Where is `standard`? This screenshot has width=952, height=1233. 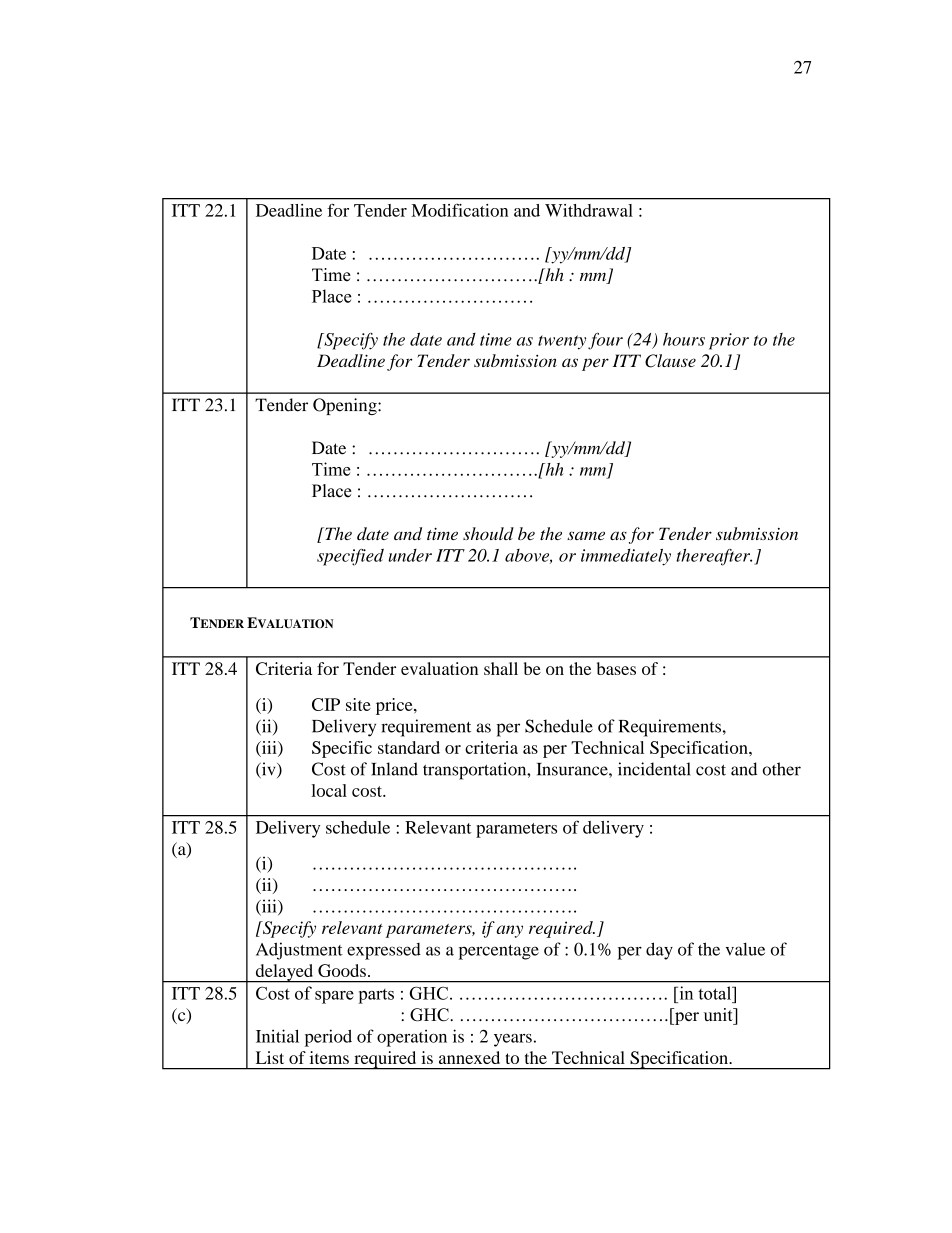
standard is located at coordinates (409, 747).
